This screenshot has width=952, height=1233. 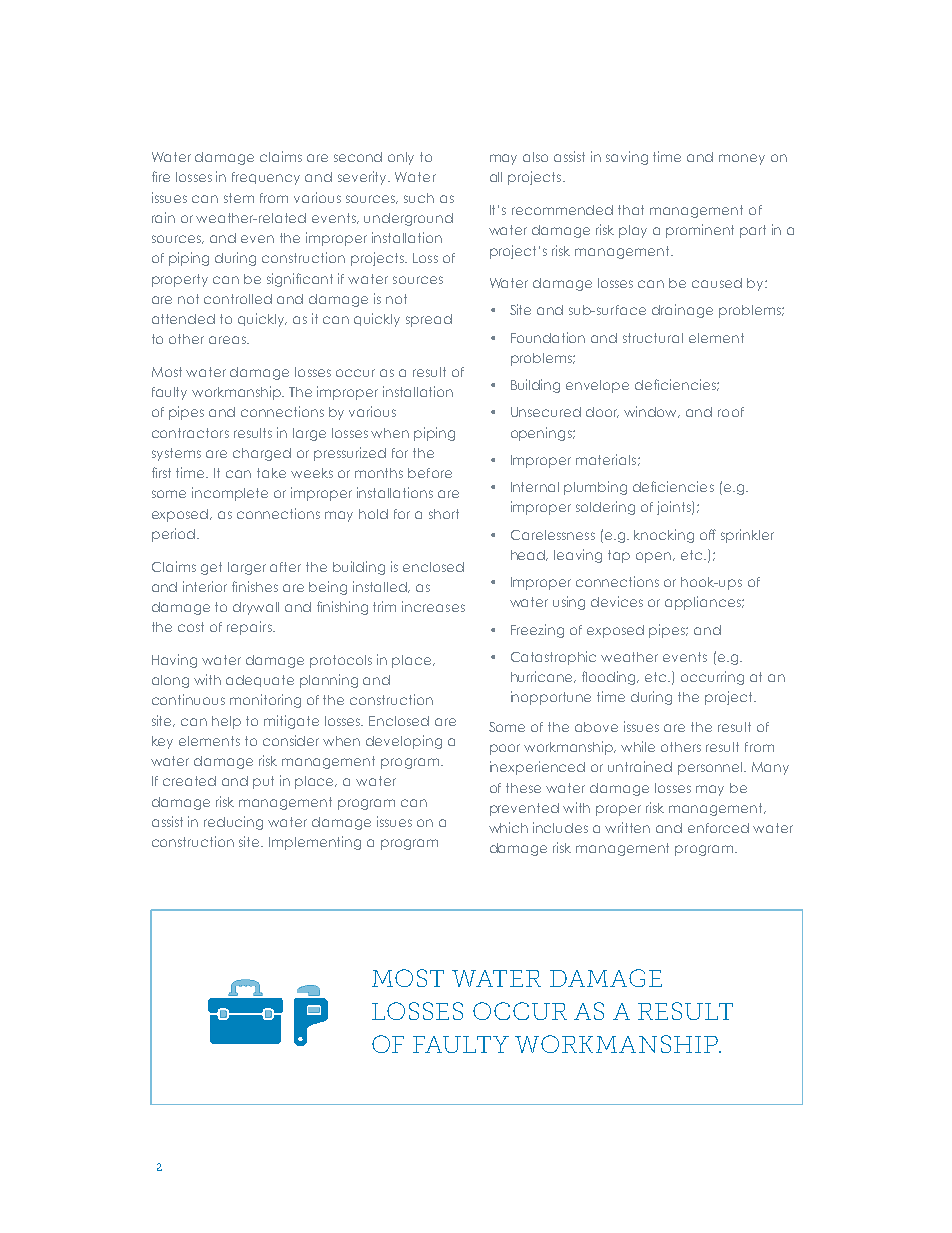 I want to click on which, so click(x=508, y=827).
